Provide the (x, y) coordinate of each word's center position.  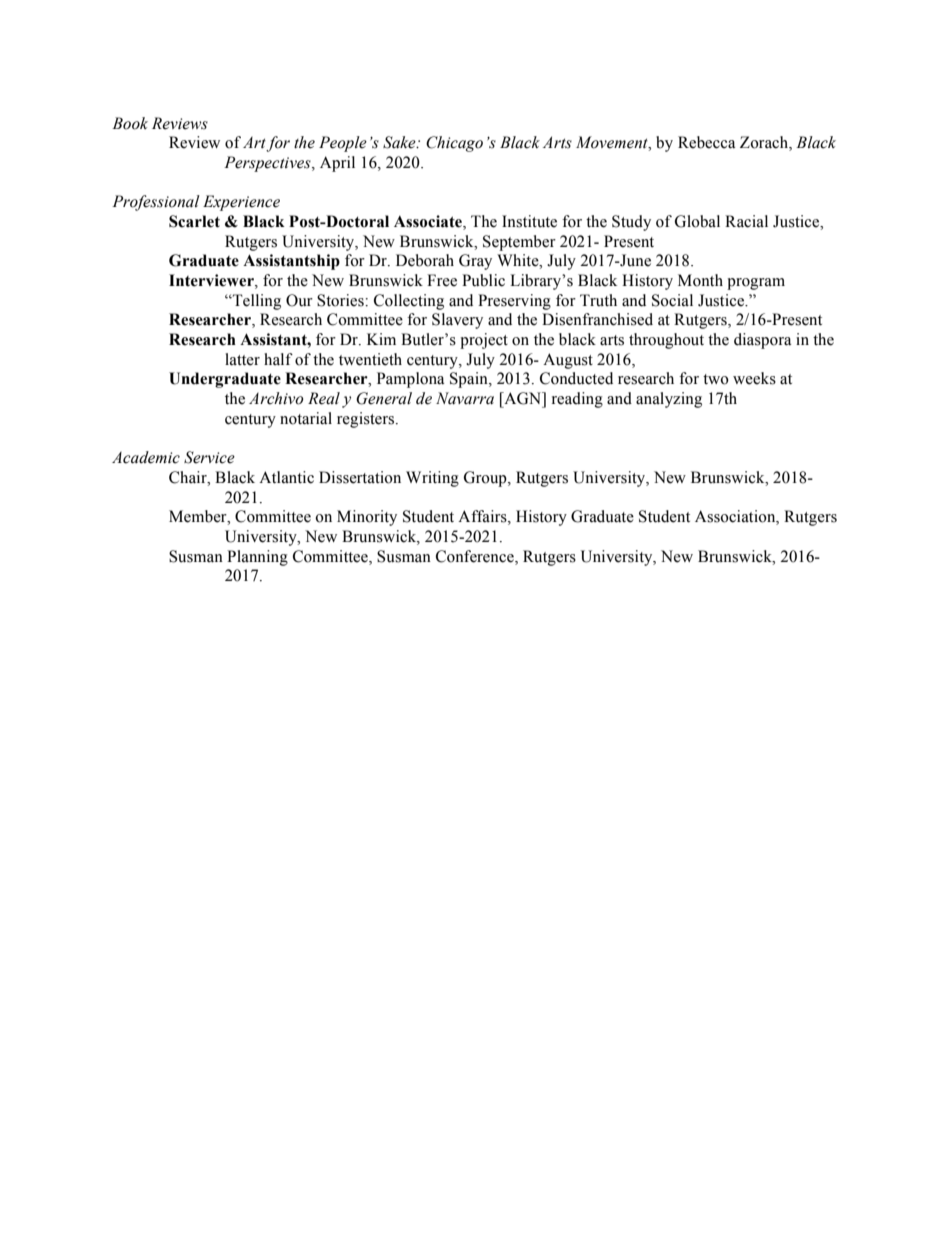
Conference (476, 556)
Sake (400, 142)
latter (242, 359)
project (484, 341)
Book (130, 123)
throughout (666, 341)
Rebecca (706, 142)
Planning (257, 558)
